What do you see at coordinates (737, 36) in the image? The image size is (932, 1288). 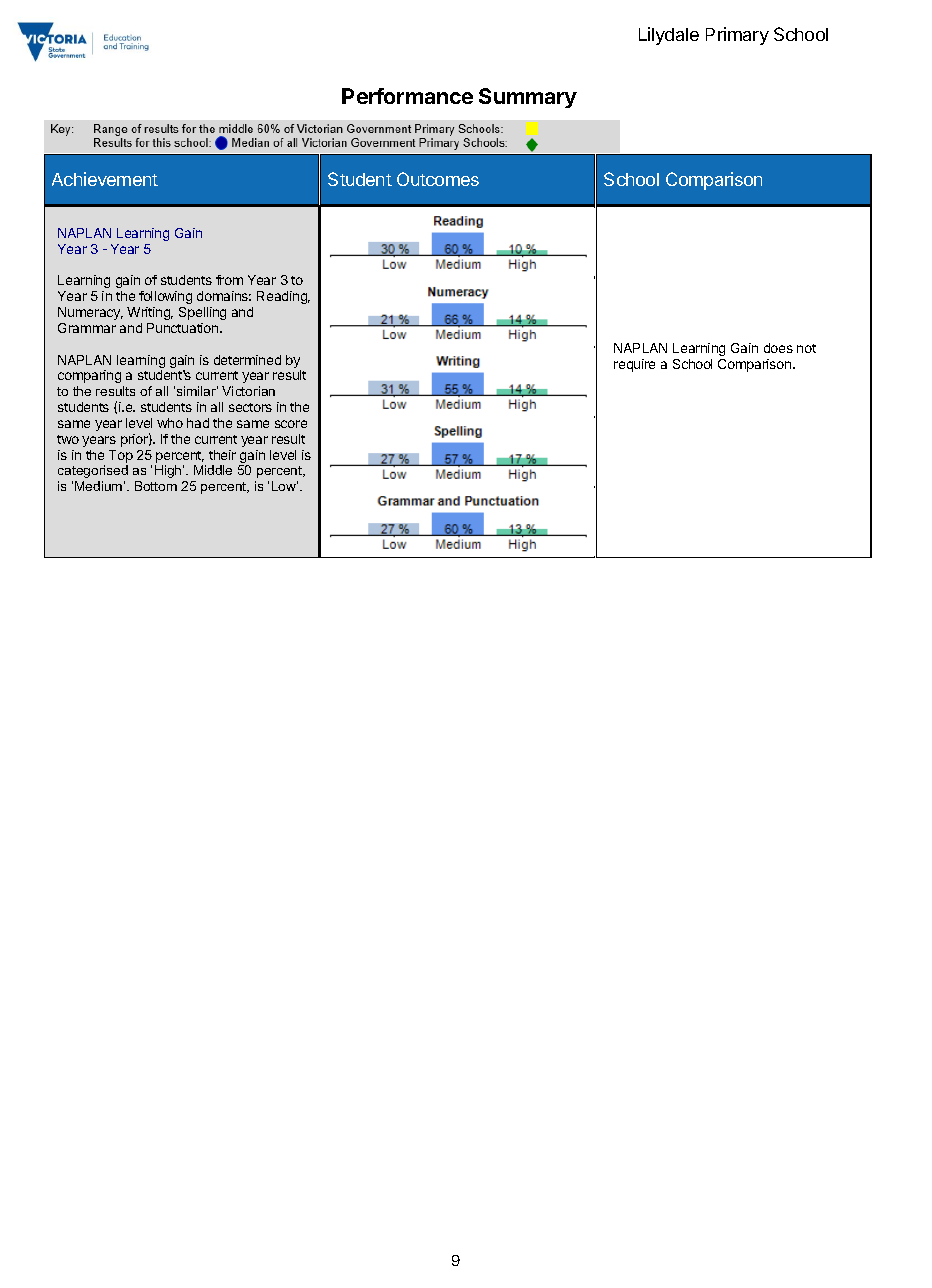 I see `Primary` at bounding box center [737, 36].
